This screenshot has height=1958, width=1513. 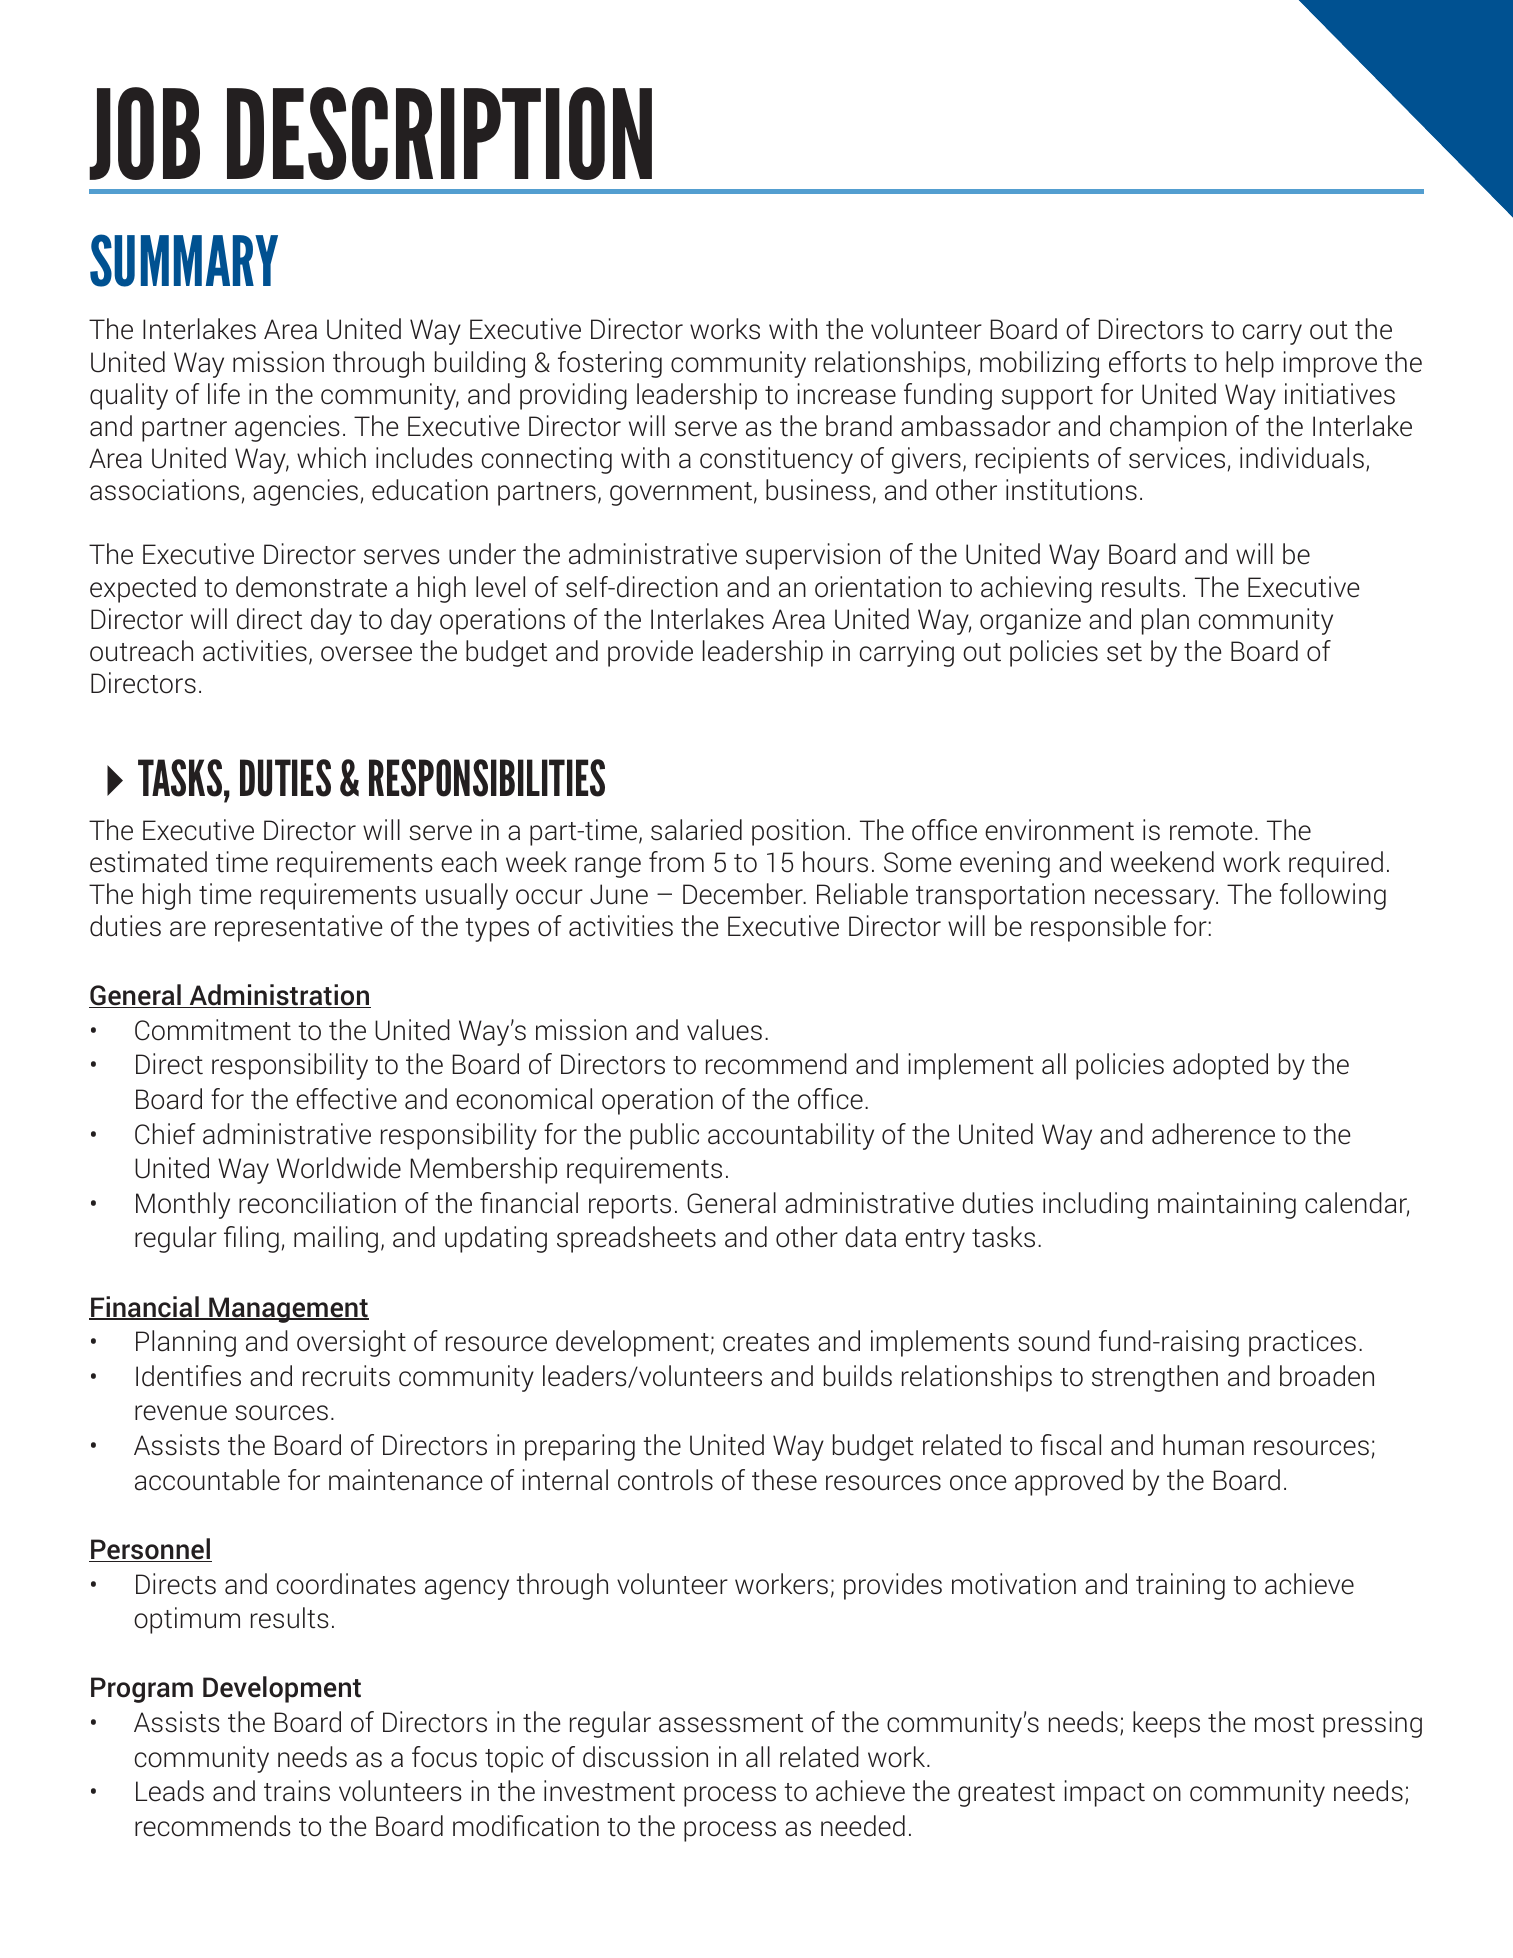 What do you see at coordinates (1250, 364) in the screenshot?
I see `help` at bounding box center [1250, 364].
